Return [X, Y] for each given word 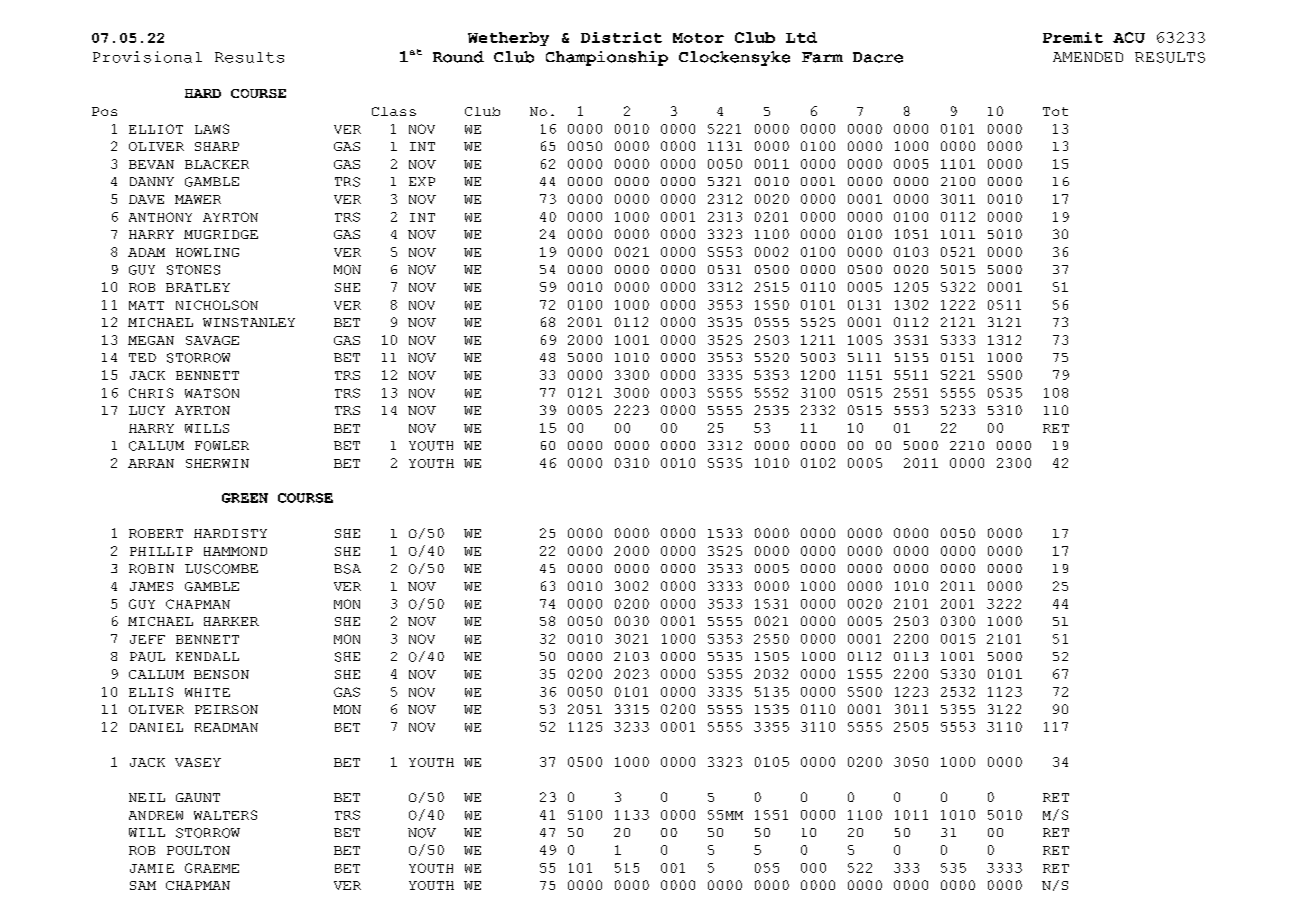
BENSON [221, 674]
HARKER [231, 621]
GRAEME [212, 868]
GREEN [245, 498]
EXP [422, 181]
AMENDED [1088, 57]
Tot [1055, 111]
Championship [607, 58]
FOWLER [222, 446]
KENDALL [207, 656]
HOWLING [207, 252]
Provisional [147, 57]
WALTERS [225, 815]
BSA [347, 569]
